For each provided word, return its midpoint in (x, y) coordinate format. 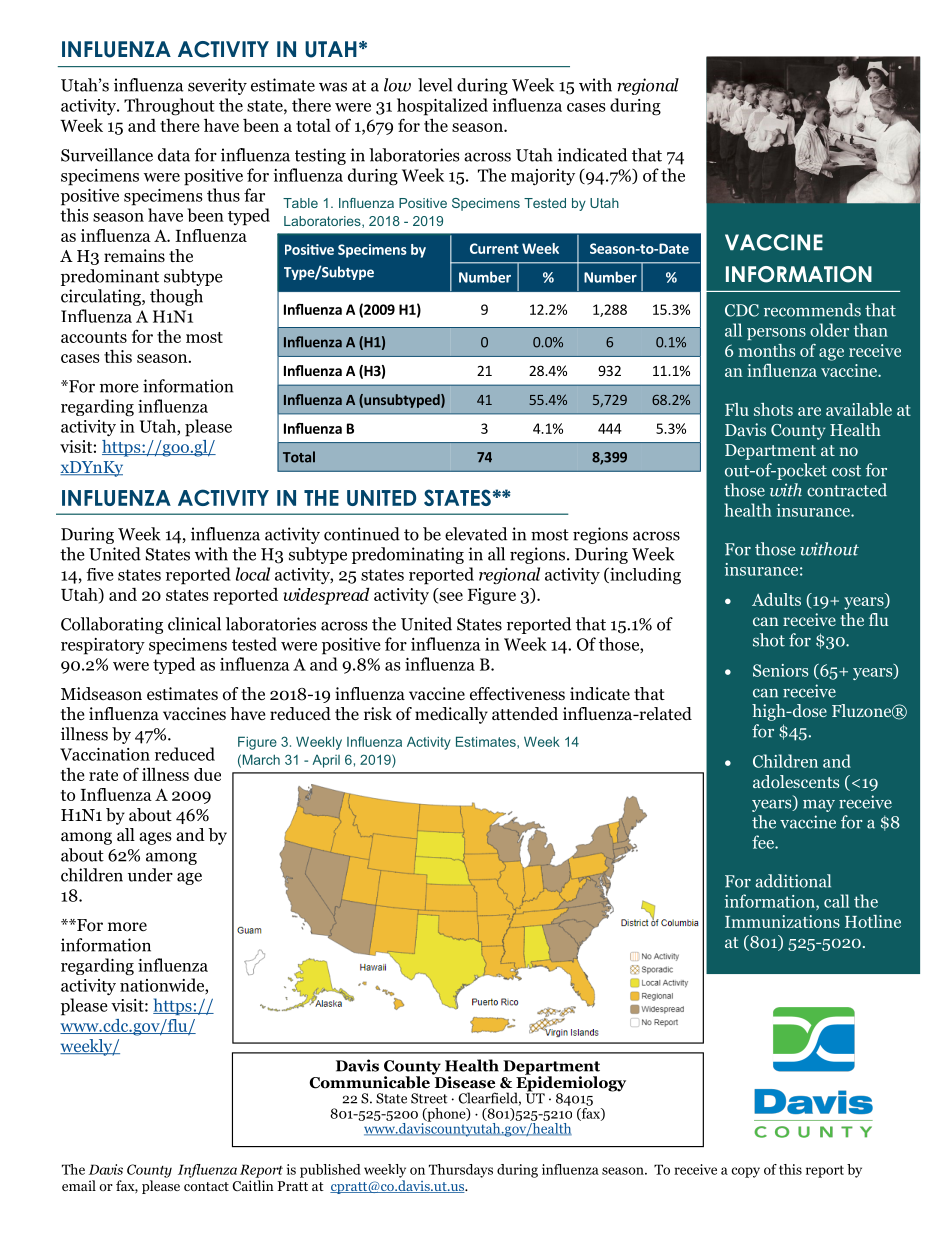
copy (745, 1172)
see (450, 597)
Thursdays (461, 1171)
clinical (194, 624)
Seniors (780, 670)
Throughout (169, 107)
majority (543, 177)
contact (206, 1186)
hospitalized (442, 107)
